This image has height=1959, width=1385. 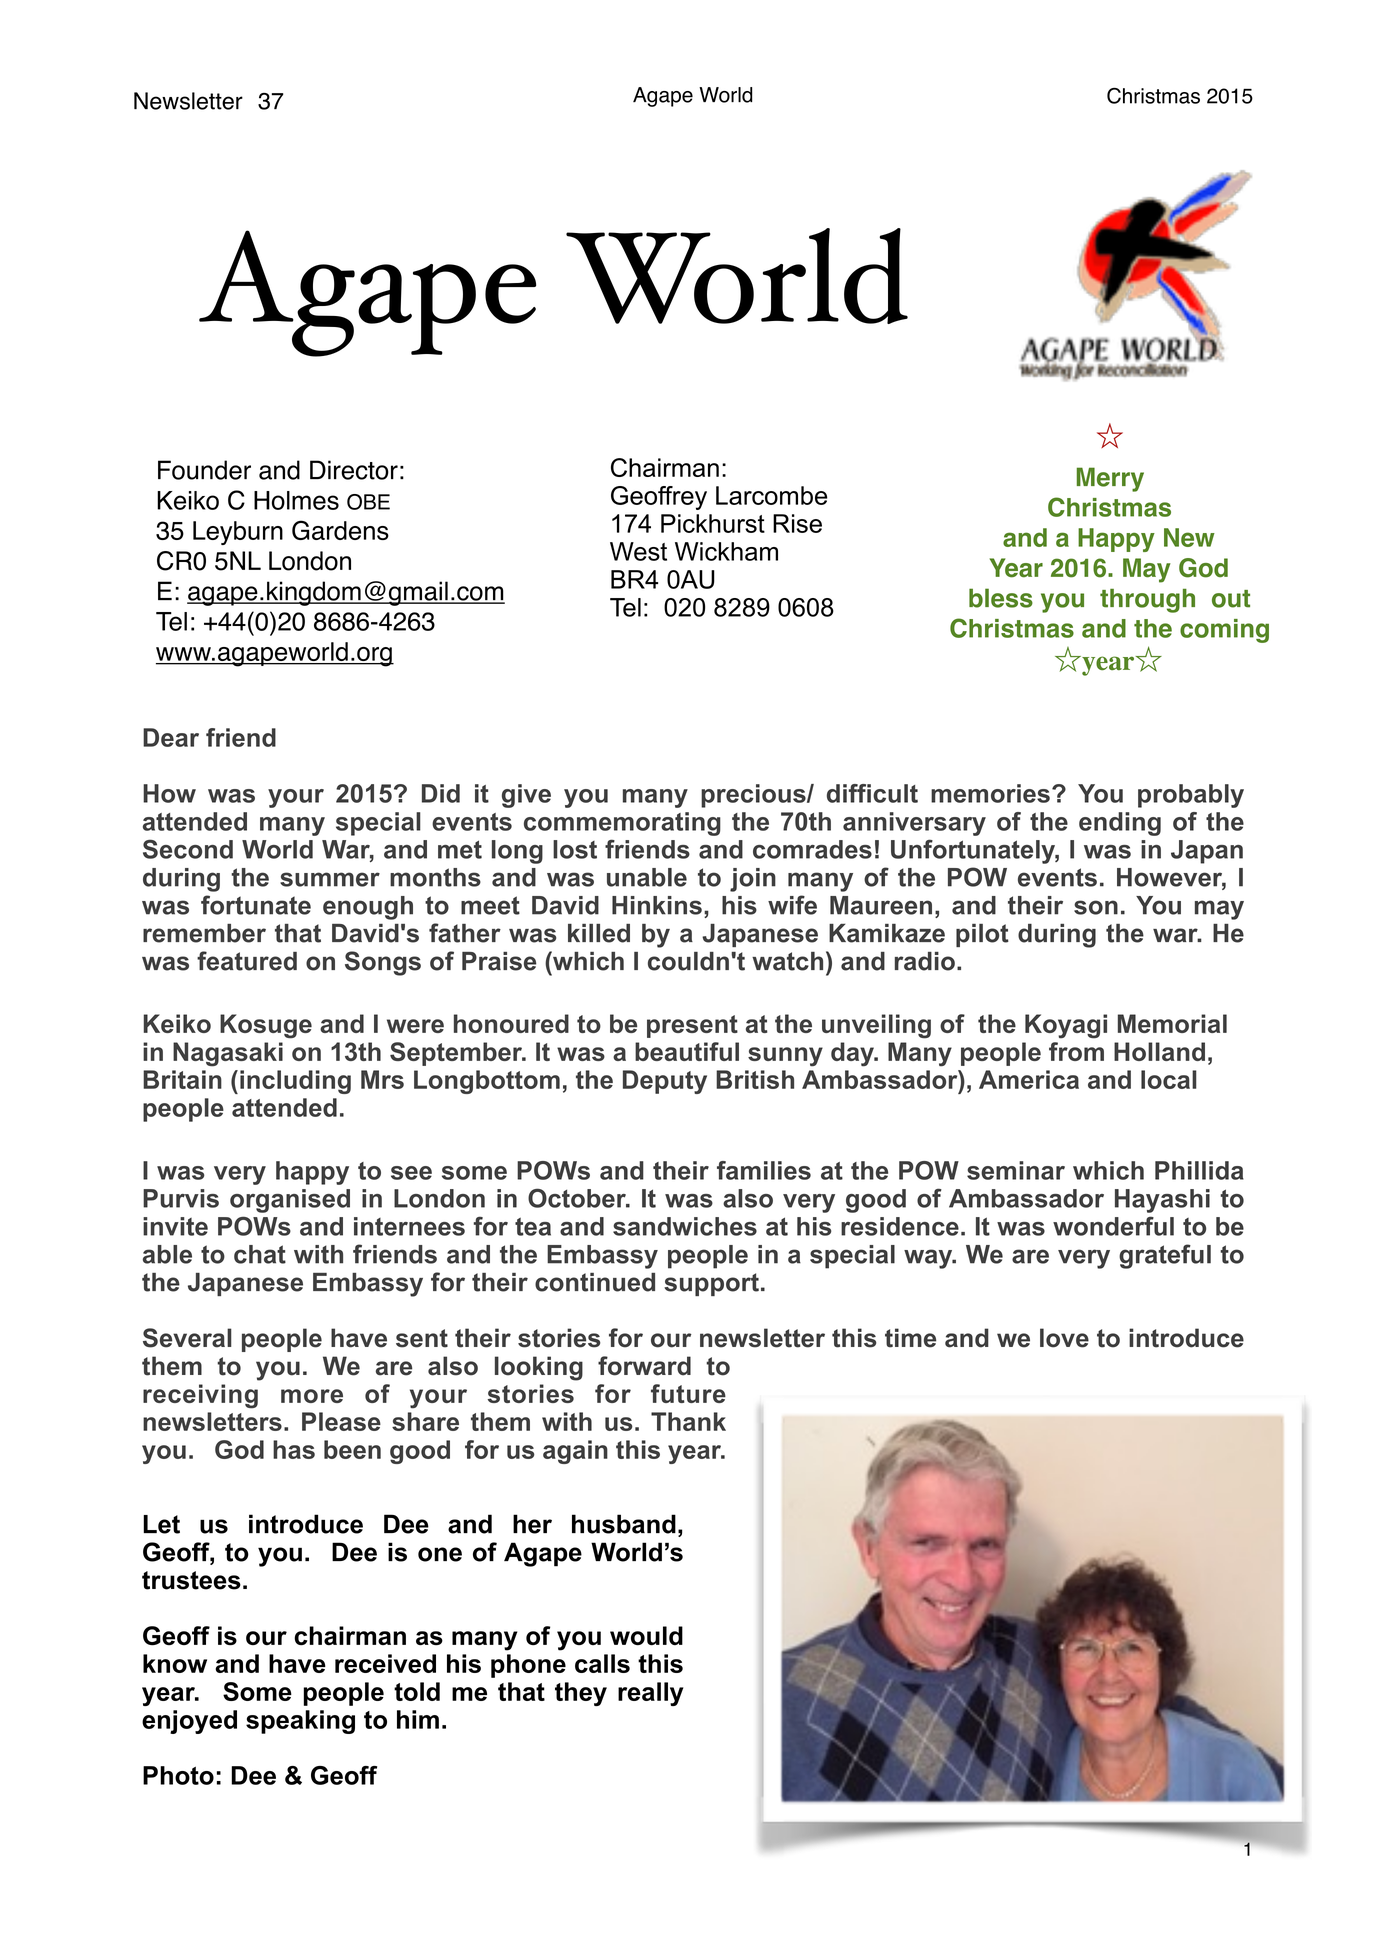 What do you see at coordinates (685, 1226) in the image?
I see `sandwiches` at bounding box center [685, 1226].
